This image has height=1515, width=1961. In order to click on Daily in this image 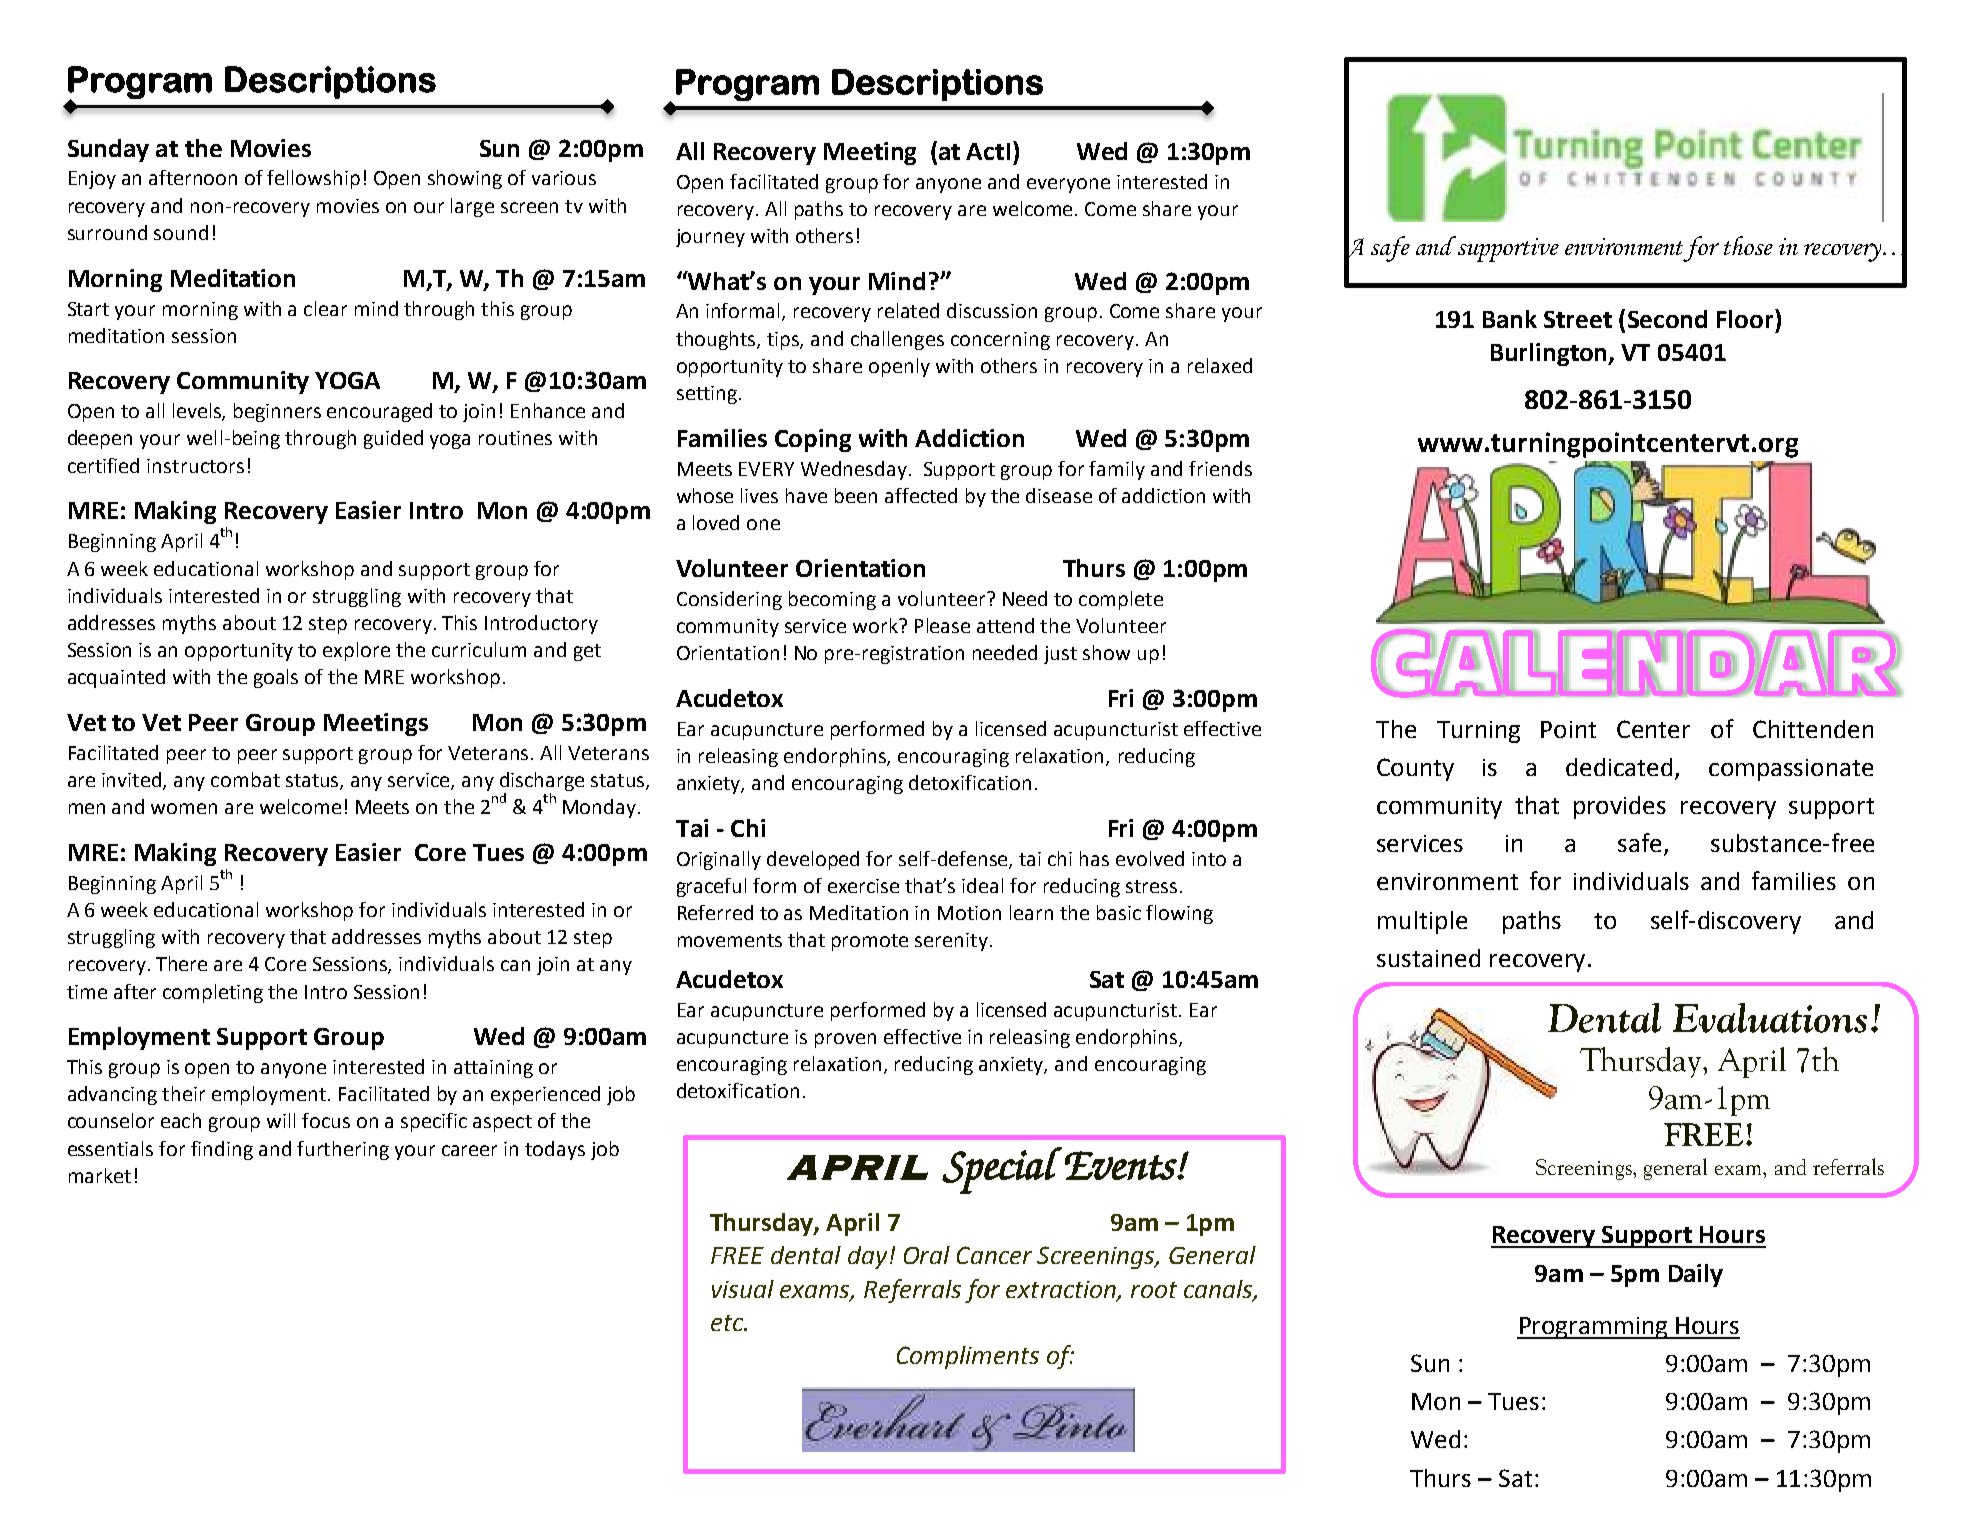, I will do `click(1696, 1275)`.
